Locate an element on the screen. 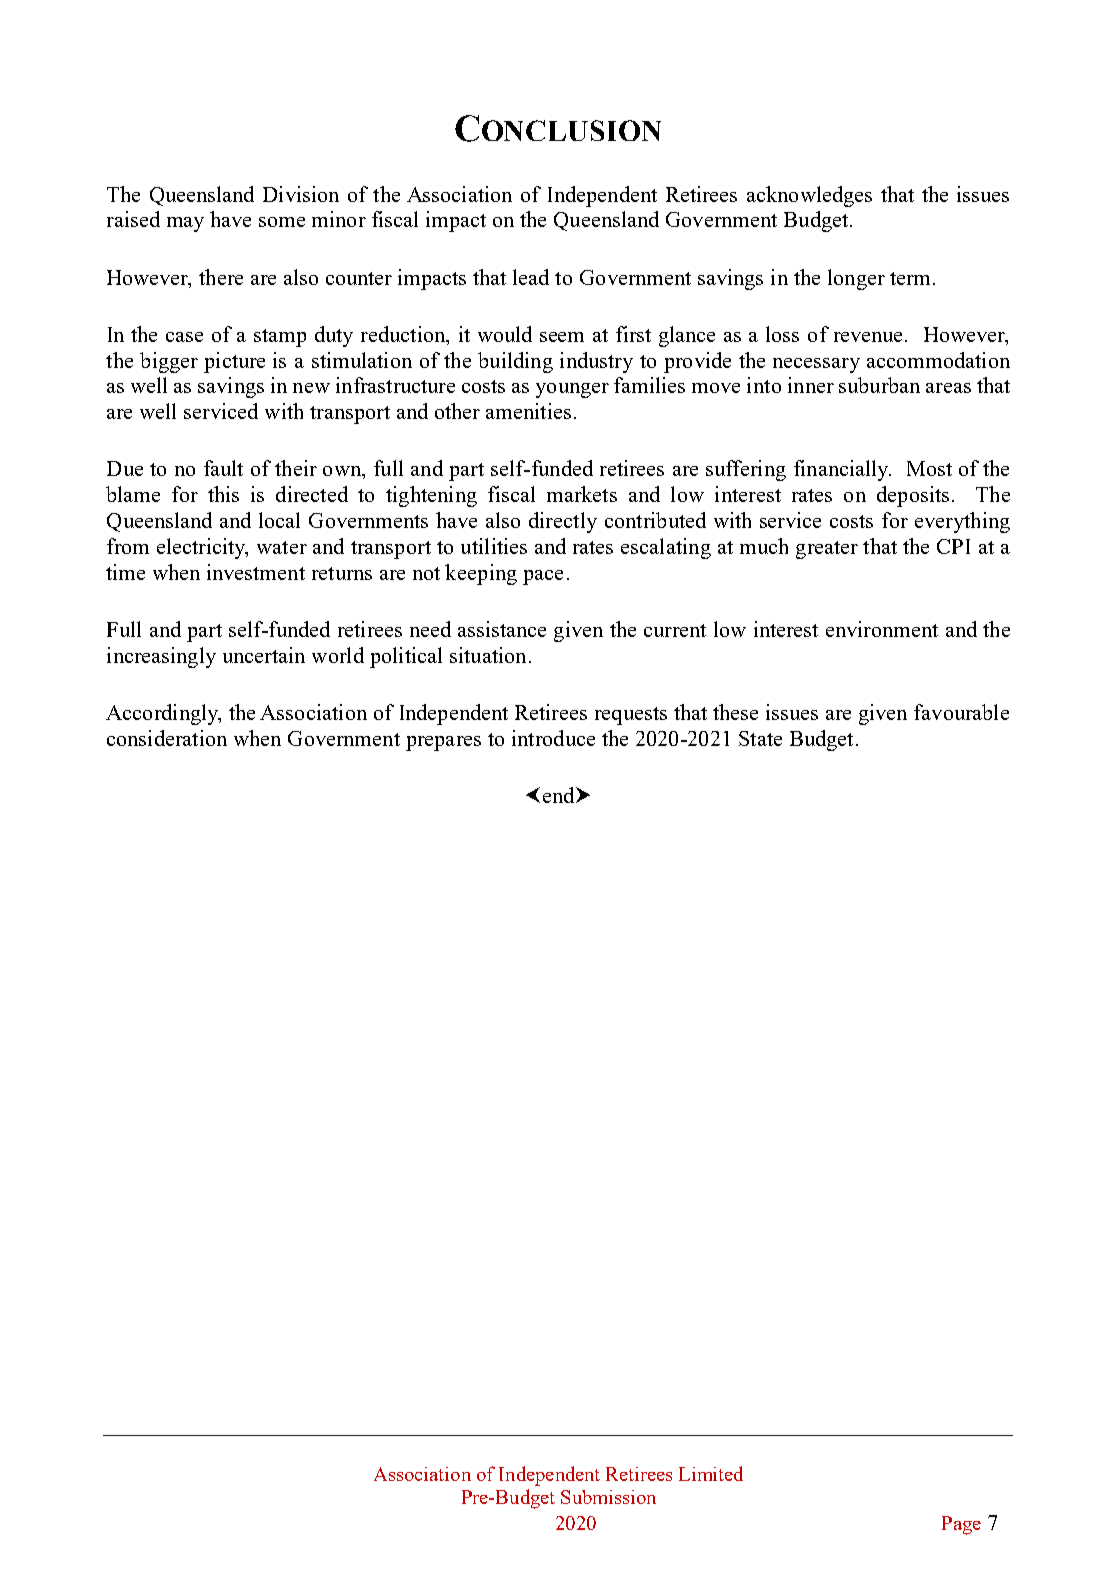 This screenshot has width=1117, height=1580. consideration is located at coordinates (167, 738).
